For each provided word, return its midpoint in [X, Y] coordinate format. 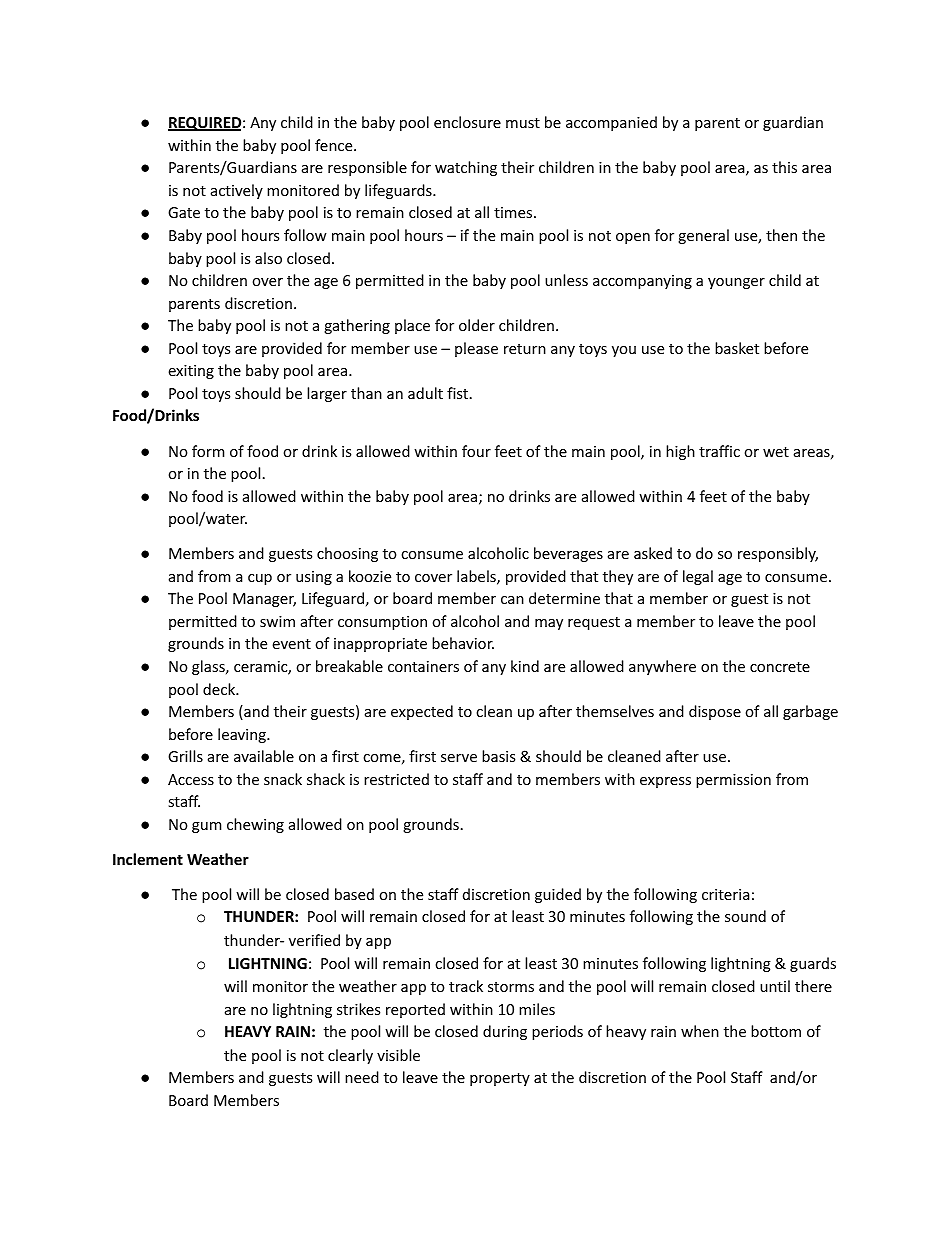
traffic [719, 451]
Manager [264, 600]
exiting [191, 372]
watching [466, 168]
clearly [350, 1056]
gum [206, 827]
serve [459, 758]
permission [733, 781]
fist [459, 393]
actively [237, 191]
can [512, 600]
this [784, 167]
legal [698, 577]
